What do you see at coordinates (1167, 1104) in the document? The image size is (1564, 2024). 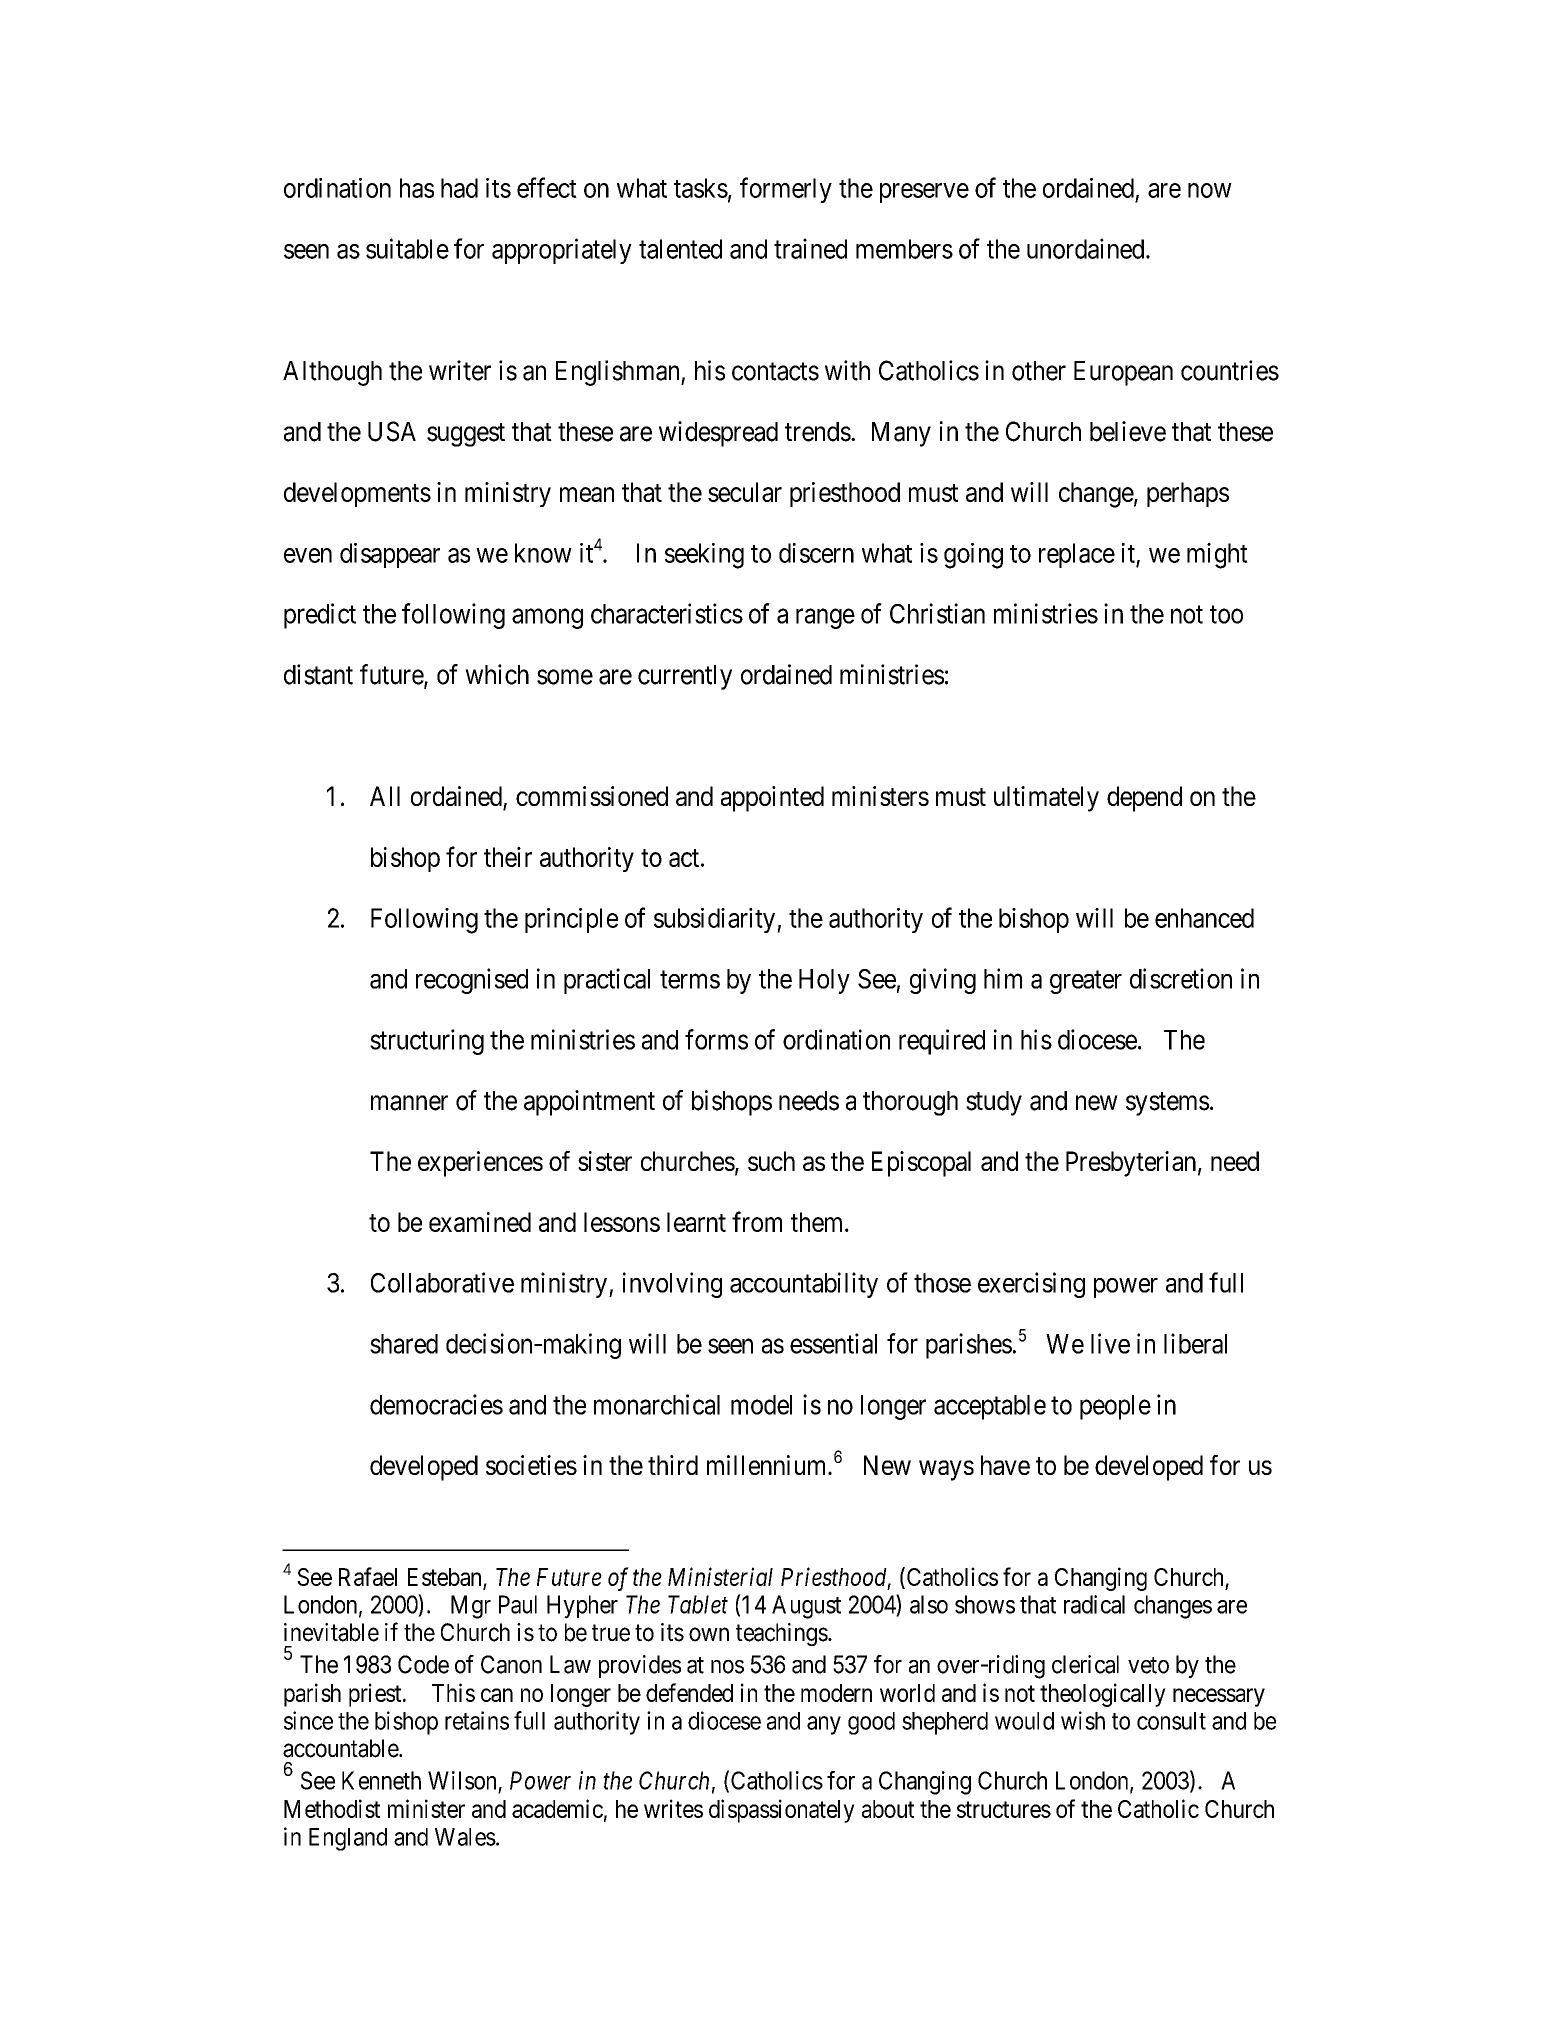 I see `systems` at bounding box center [1167, 1104].
